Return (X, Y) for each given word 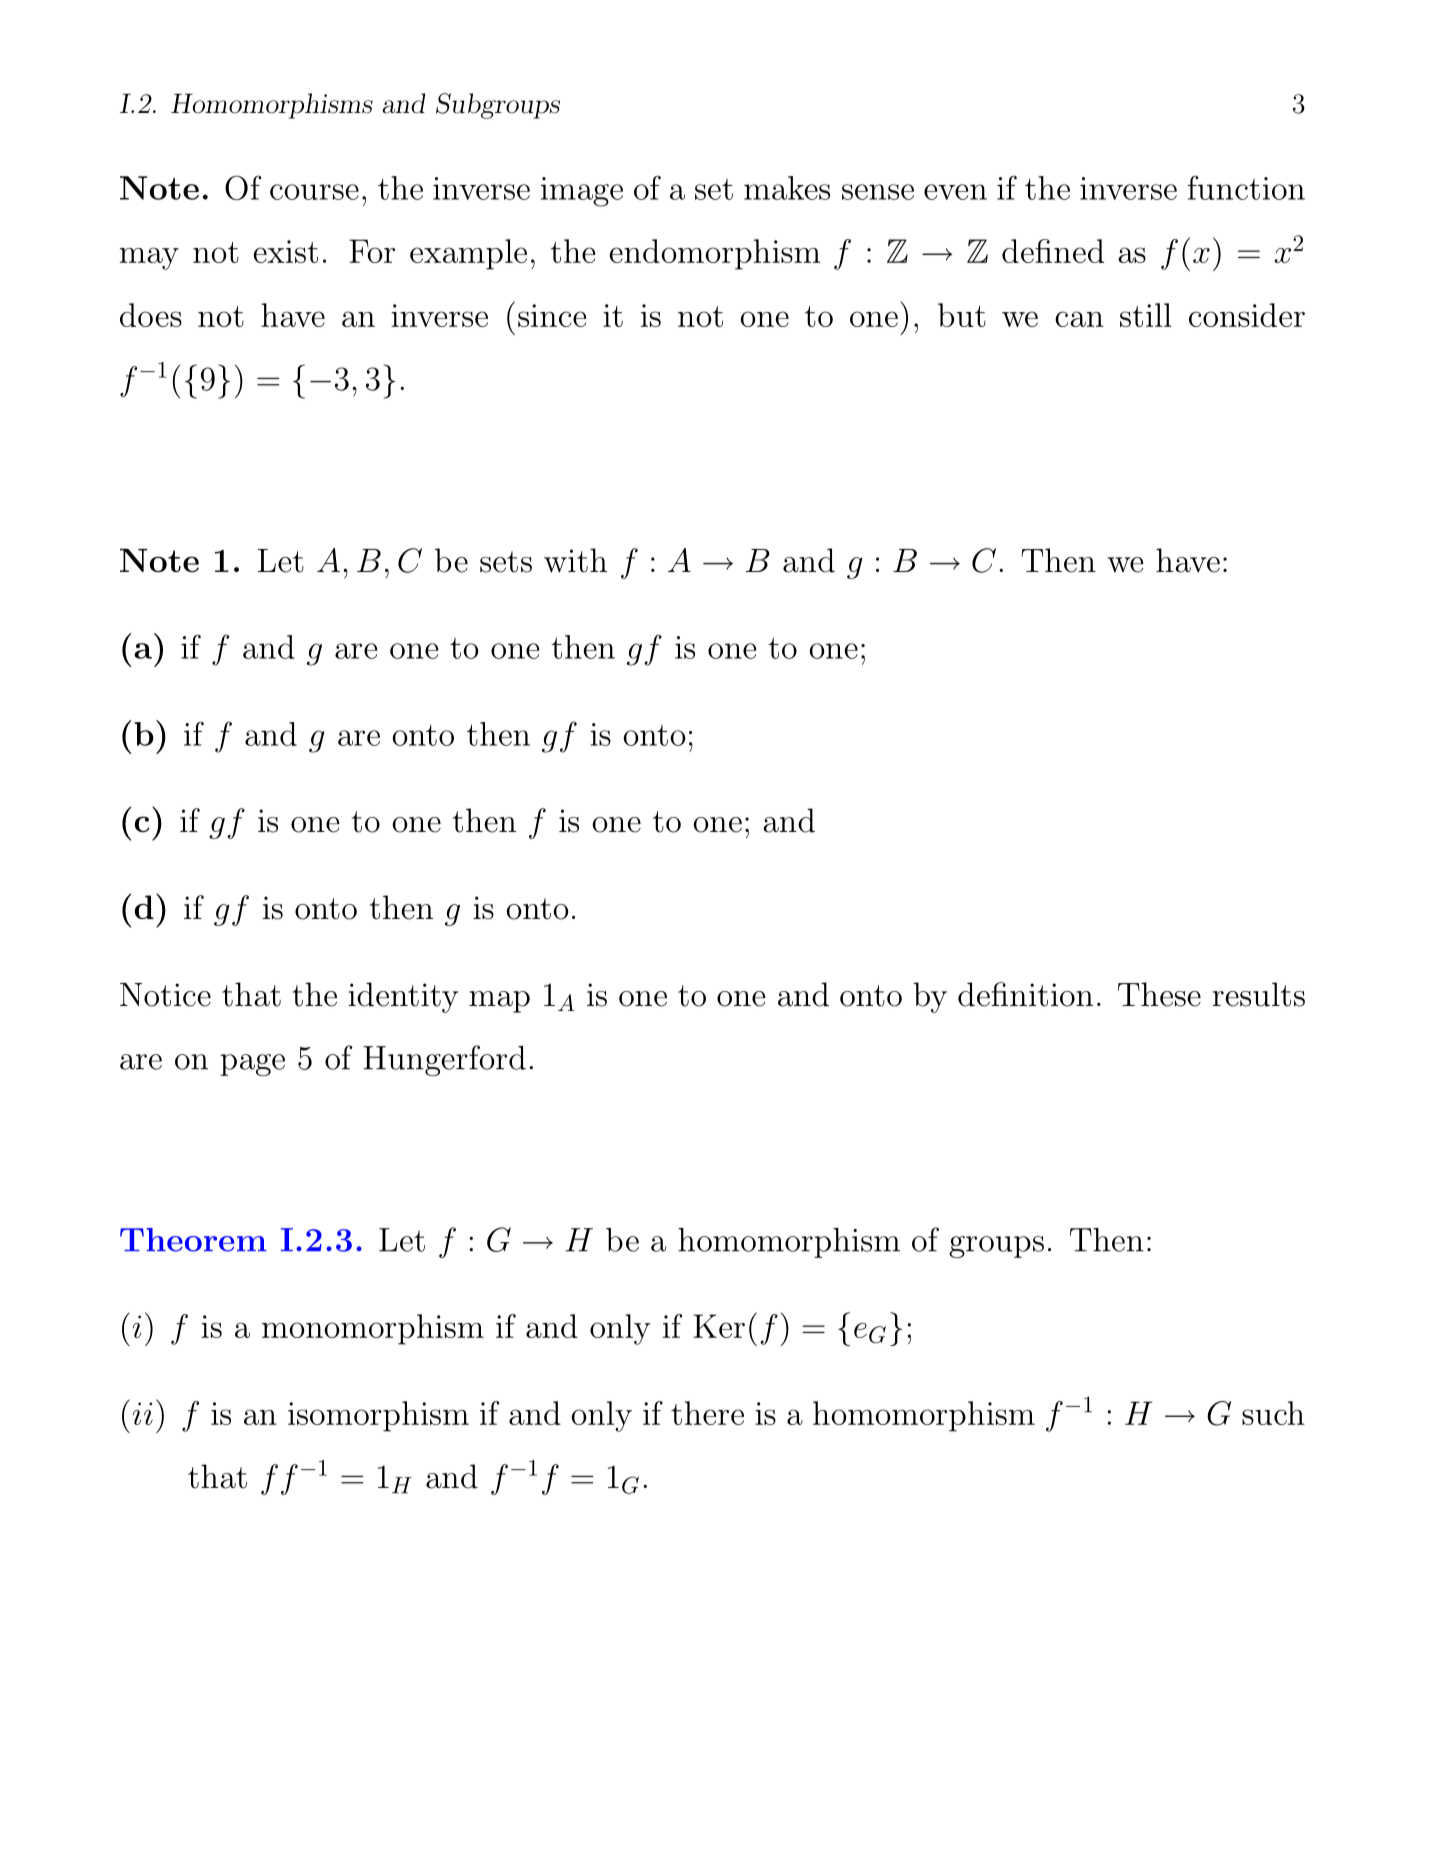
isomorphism (378, 1416)
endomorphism (715, 254)
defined (1053, 251)
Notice (165, 995)
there (707, 1413)
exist (285, 251)
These (1159, 994)
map (499, 1002)
